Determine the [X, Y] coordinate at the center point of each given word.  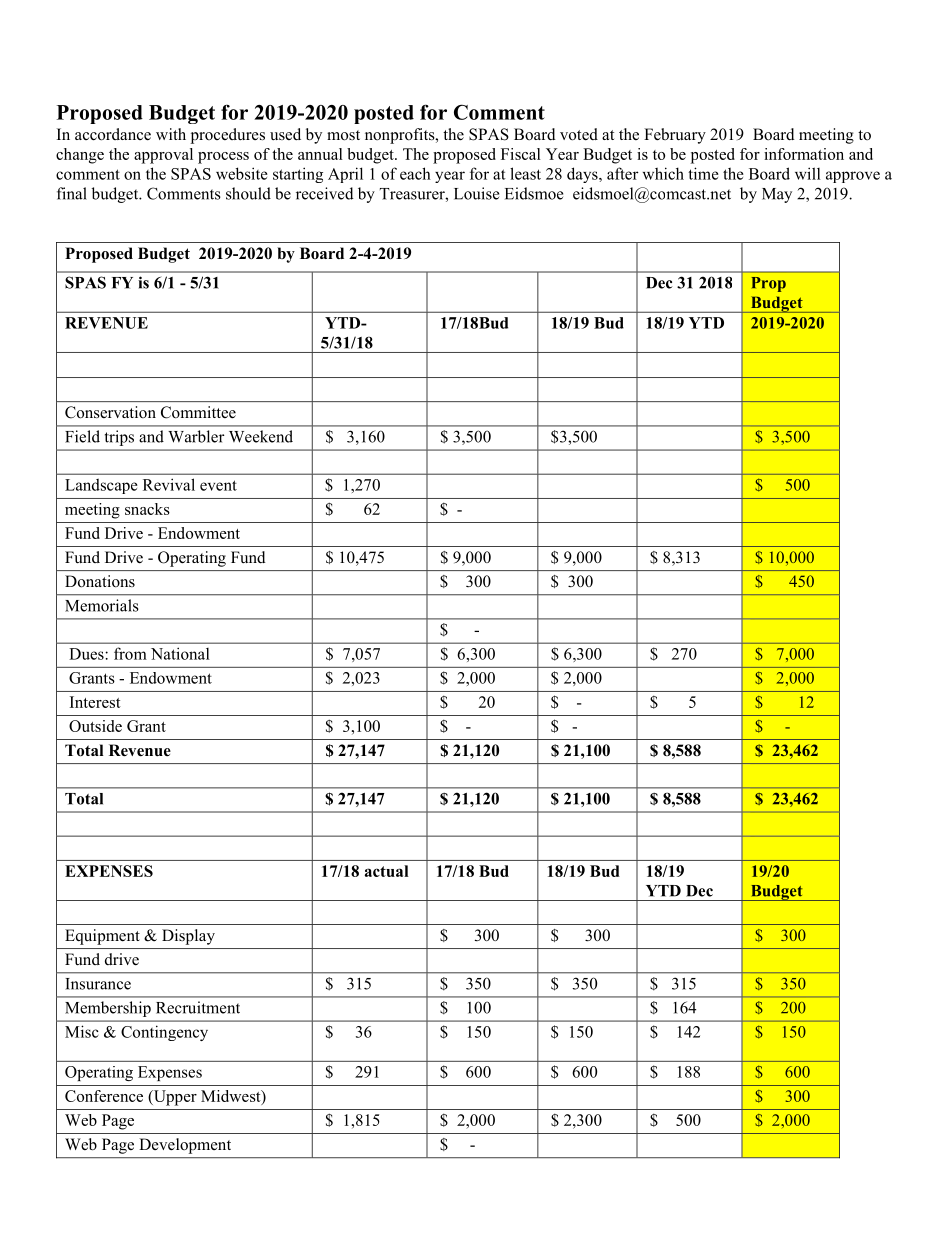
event [218, 485]
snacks [147, 509]
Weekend [261, 436]
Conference [104, 1096]
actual [387, 871]
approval [163, 156]
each [415, 173]
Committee [198, 412]
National [180, 653]
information [804, 154]
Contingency [164, 1033]
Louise [476, 193]
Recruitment [198, 1007]
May [777, 195]
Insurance [98, 984]
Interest [95, 702]
